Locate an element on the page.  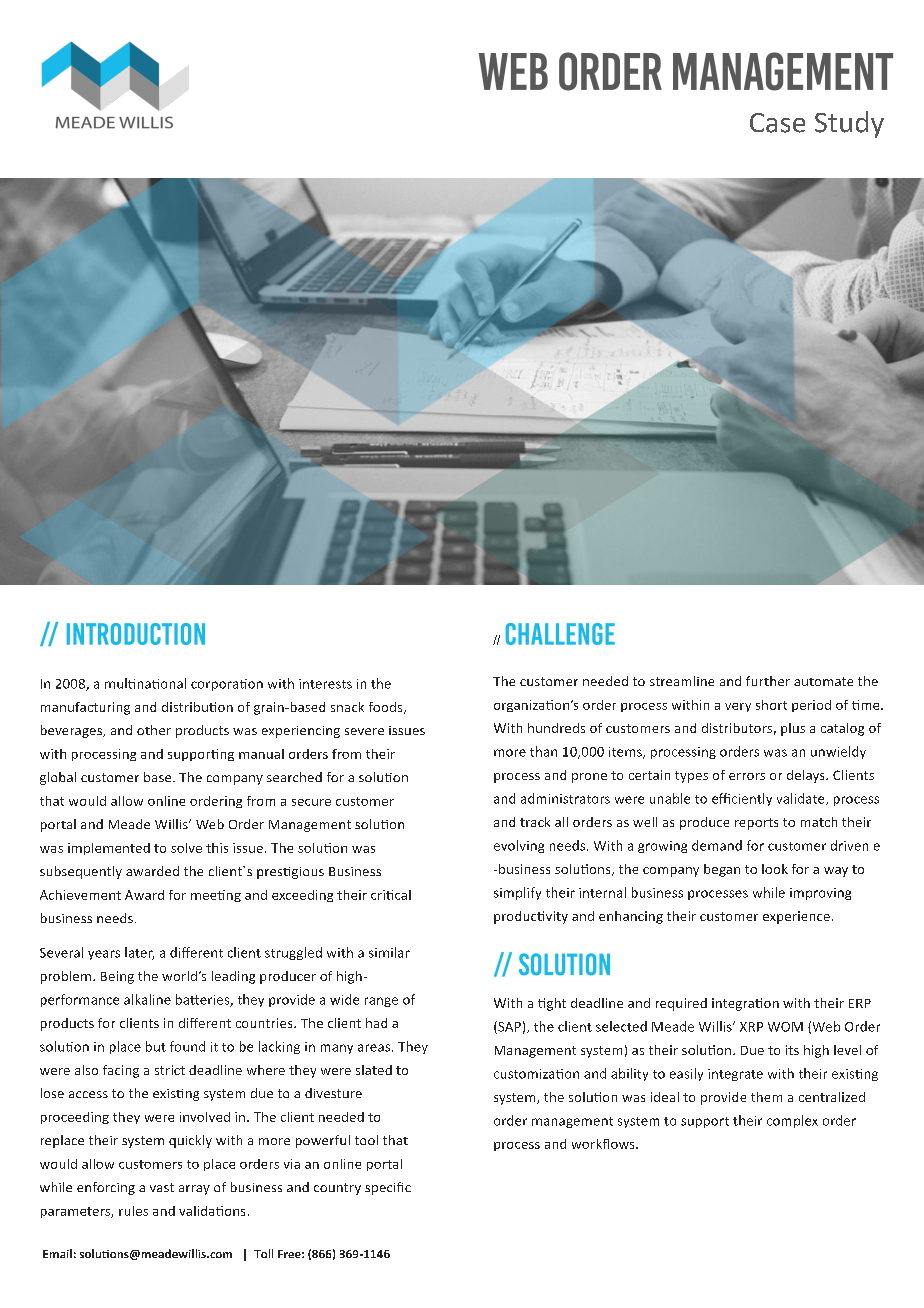
rules is located at coordinates (133, 1211).
